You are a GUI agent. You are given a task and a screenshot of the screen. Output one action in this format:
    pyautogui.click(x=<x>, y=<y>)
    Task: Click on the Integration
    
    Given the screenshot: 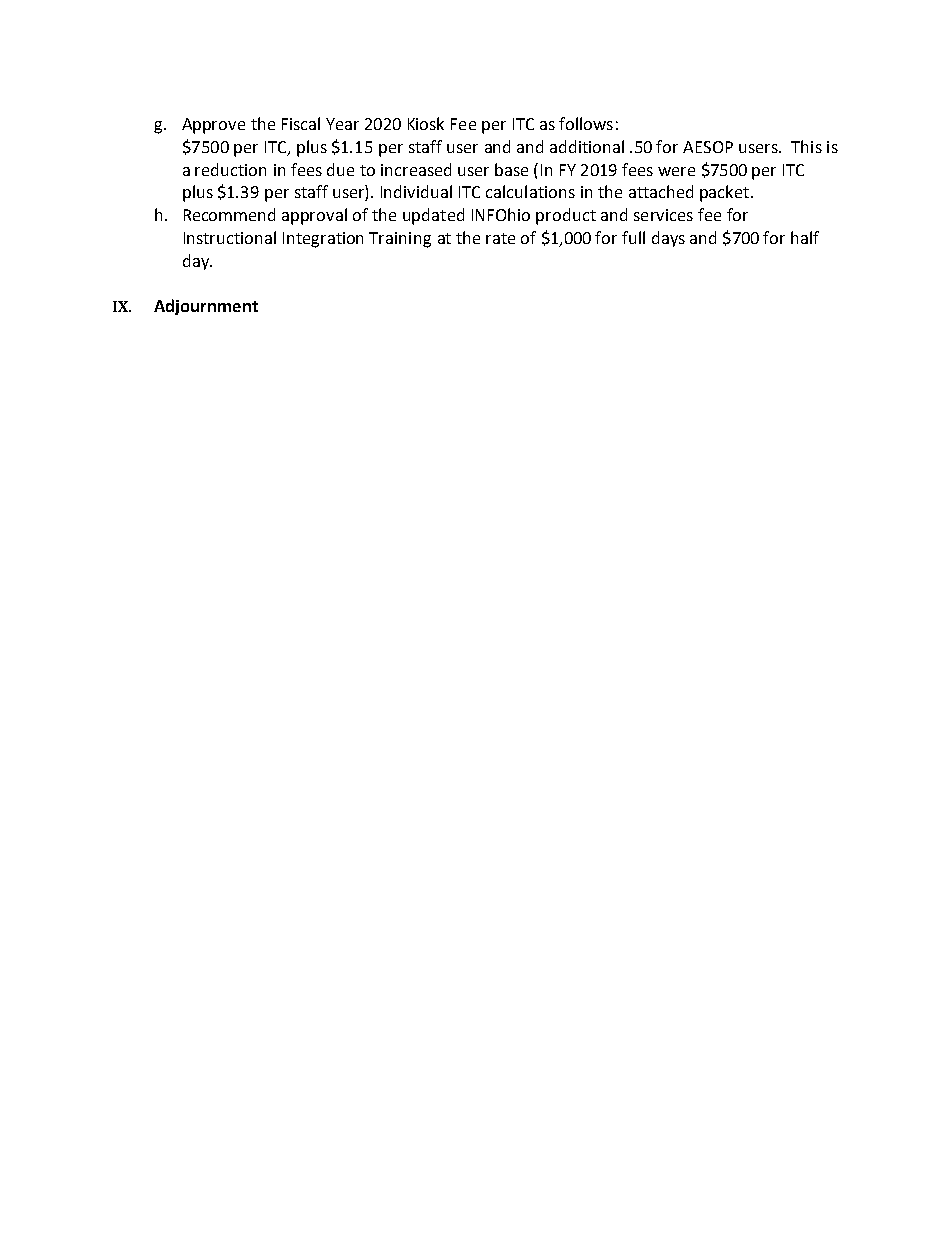 What is the action you would take?
    pyautogui.click(x=323, y=240)
